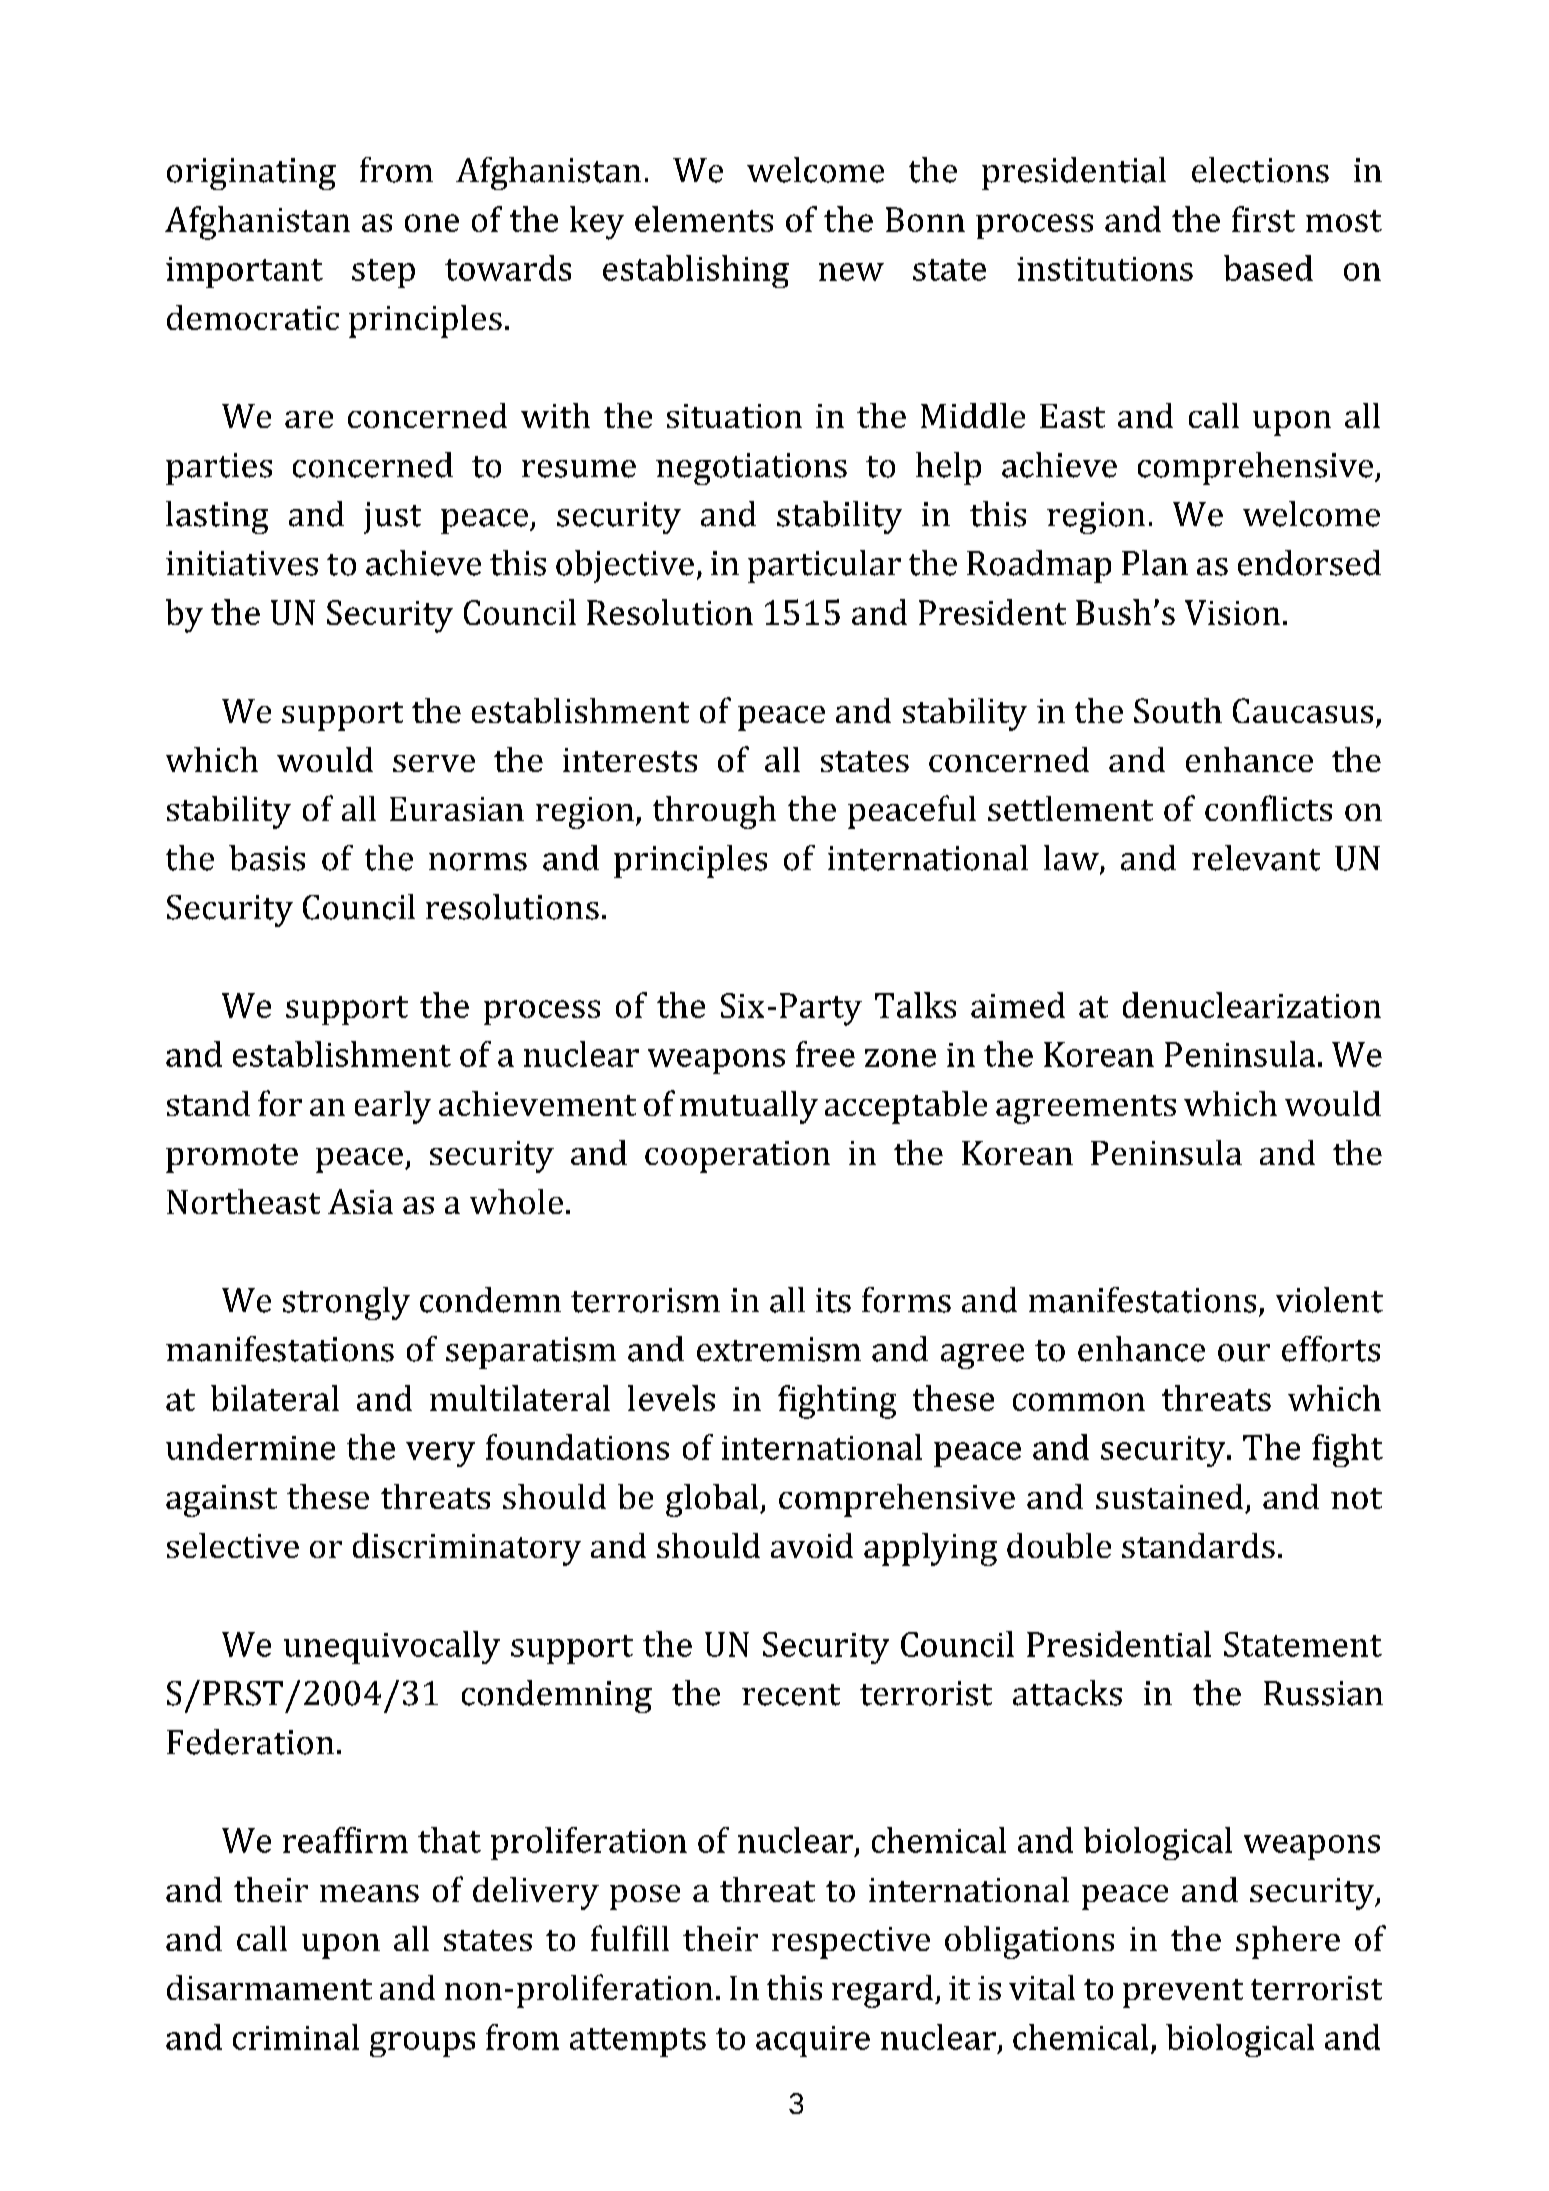 The height and width of the screenshot is (2191, 1549). I want to click on elements, so click(704, 219).
